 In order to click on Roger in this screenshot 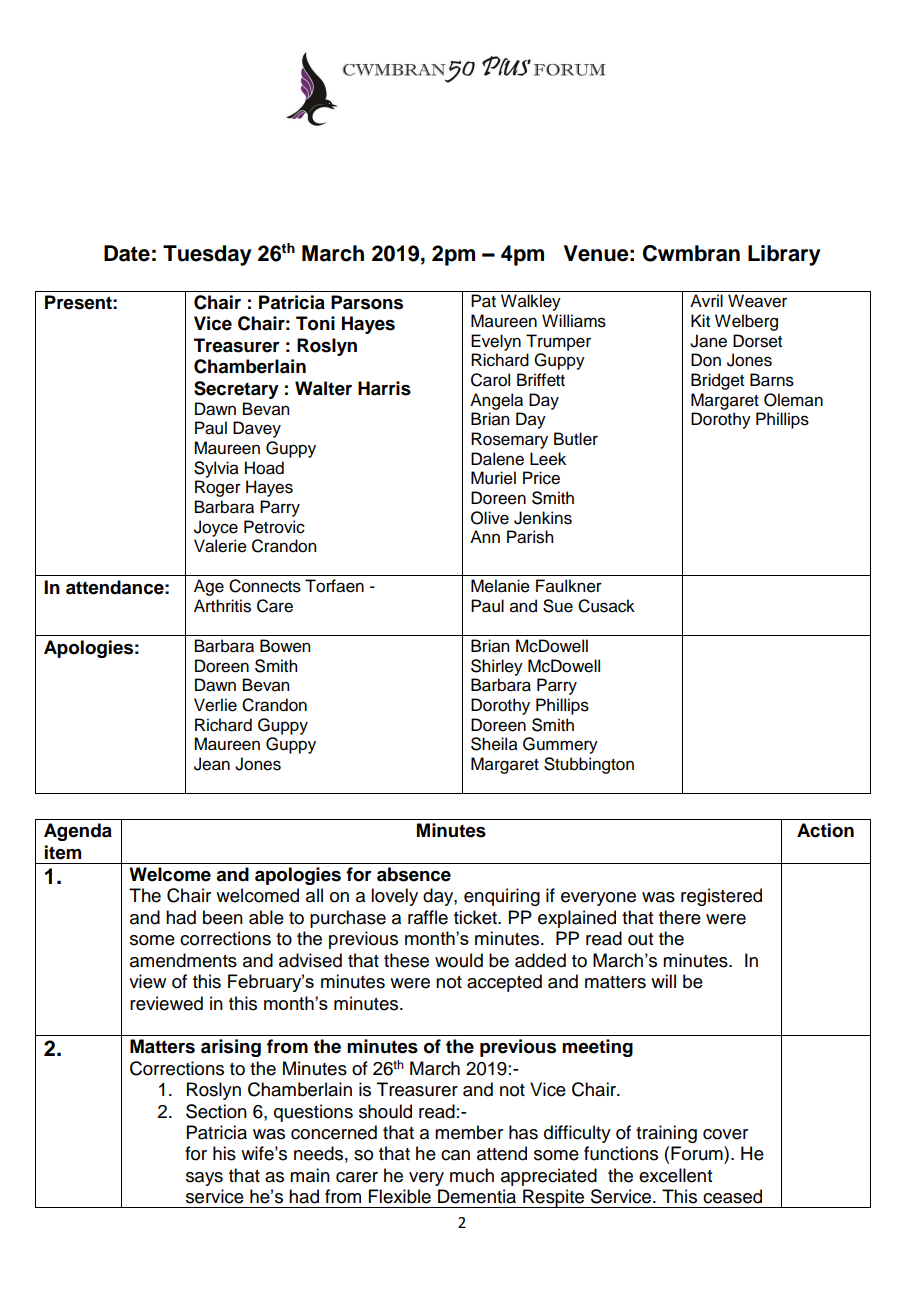, I will do `click(218, 488)`.
